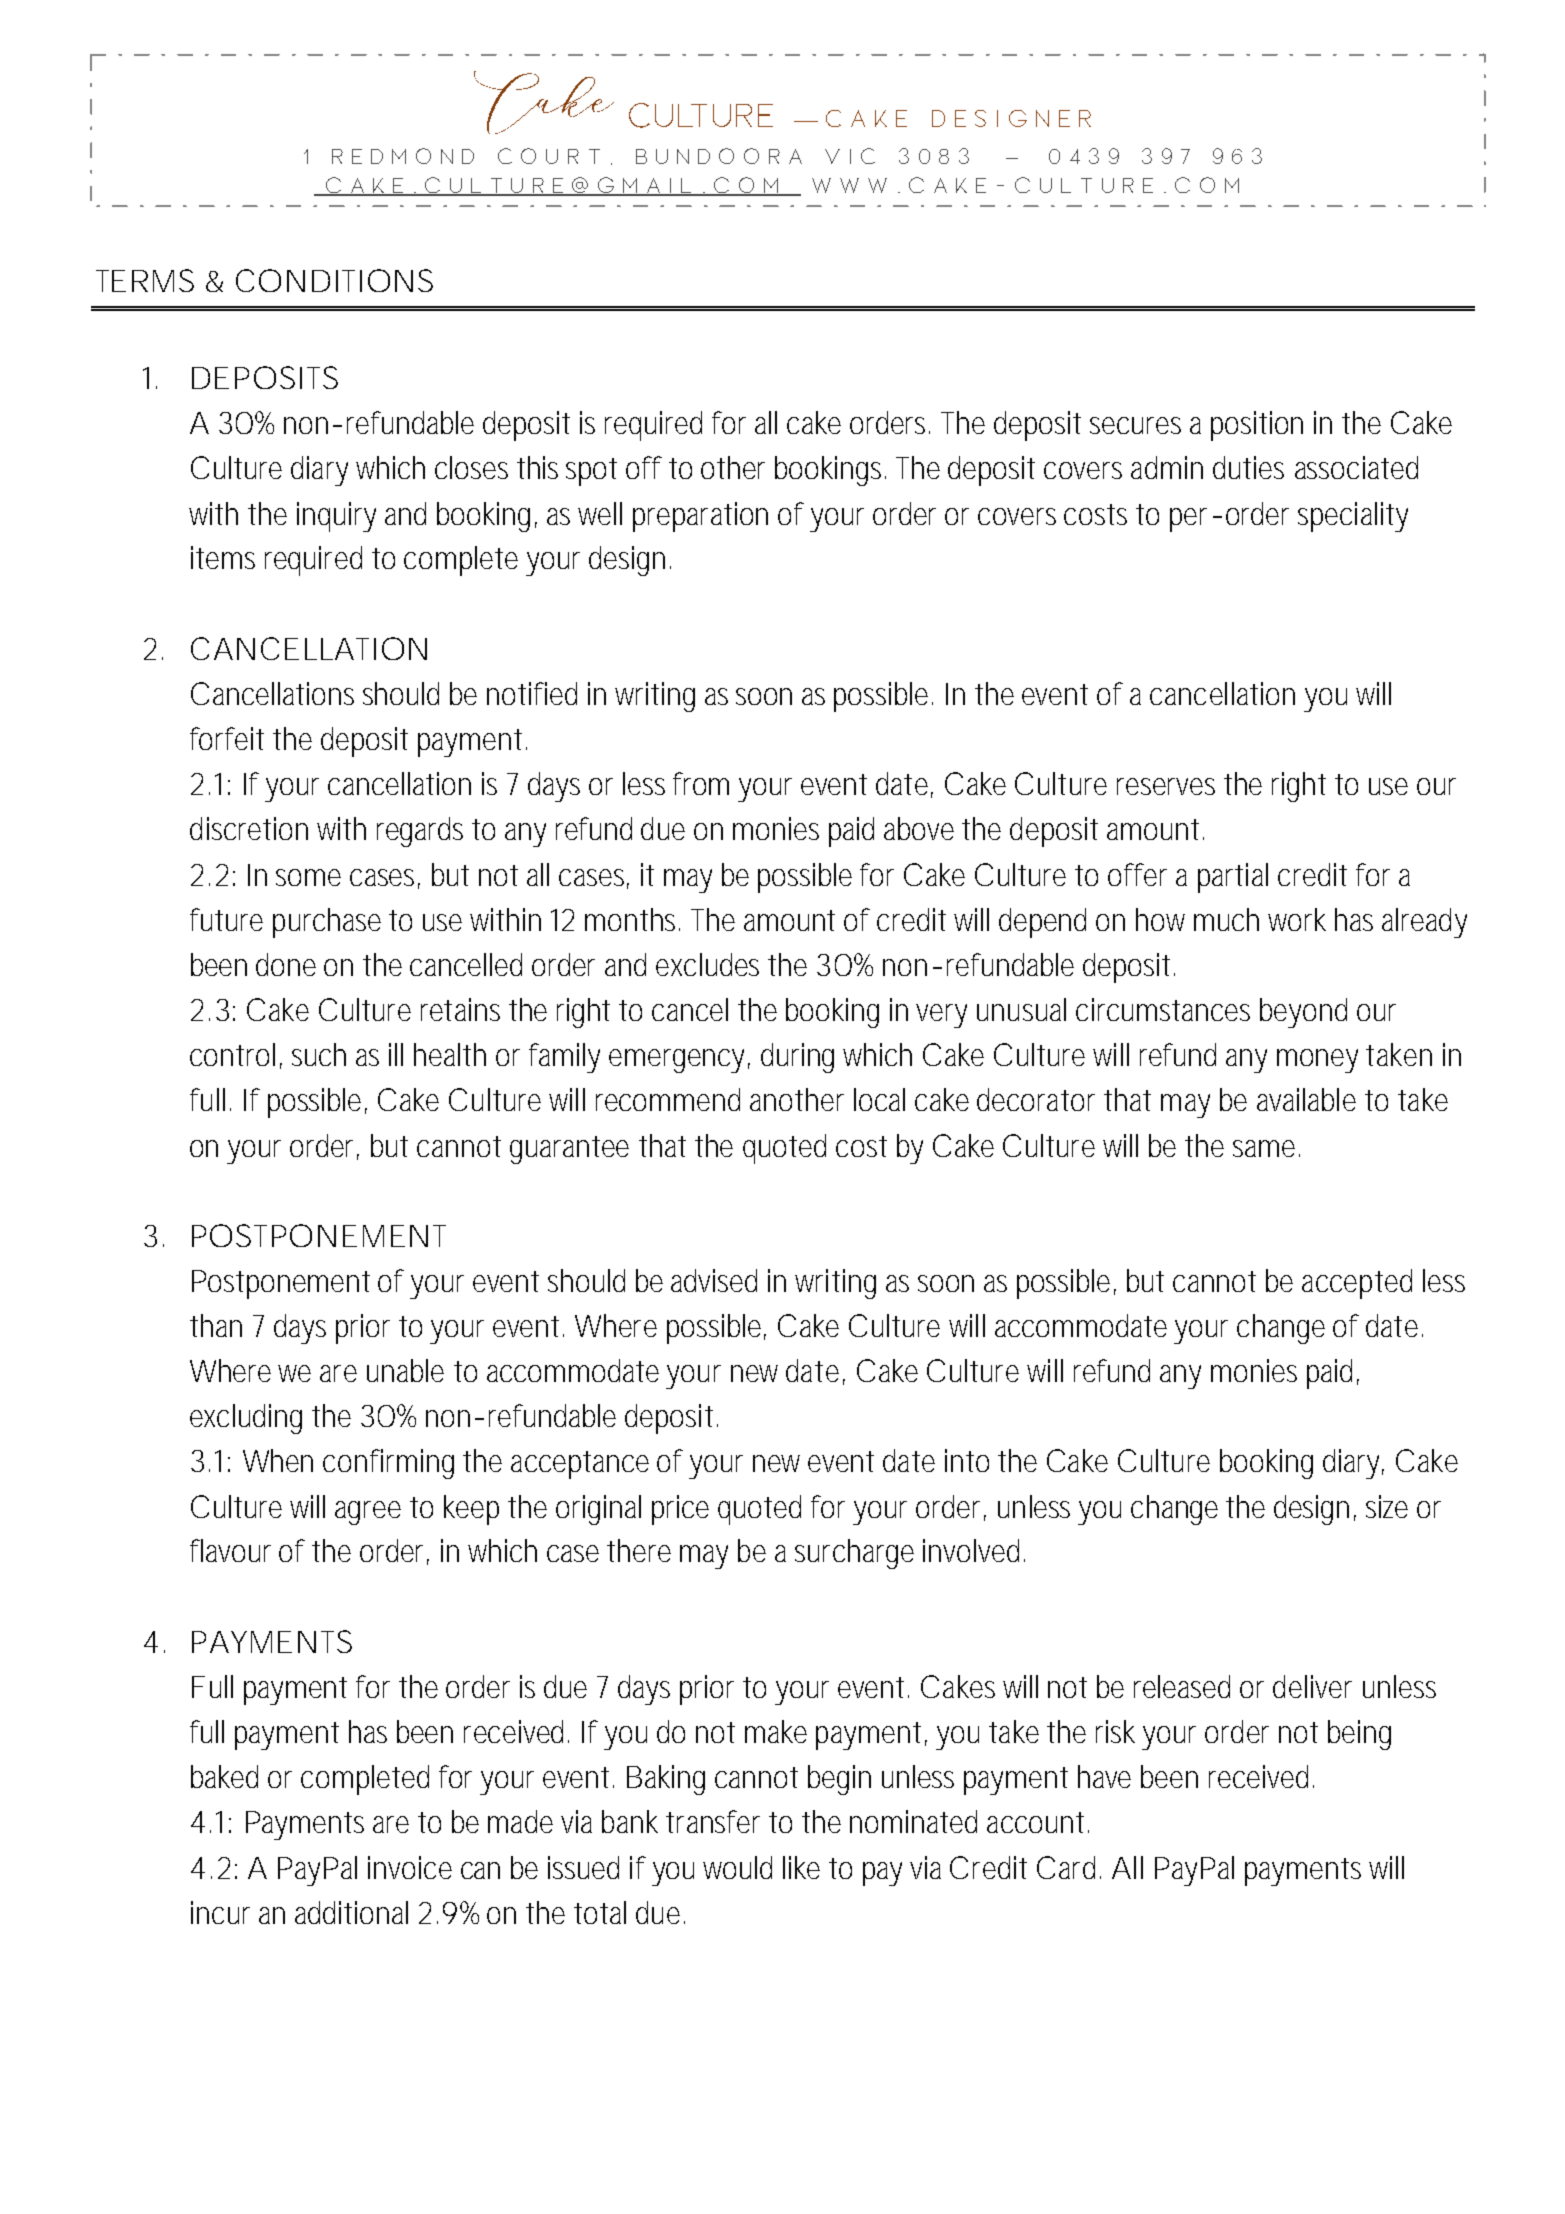 Image resolution: width=1565 pixels, height=2214 pixels. Describe the element at coordinates (714, 1280) in the screenshot. I see `advised` at that location.
